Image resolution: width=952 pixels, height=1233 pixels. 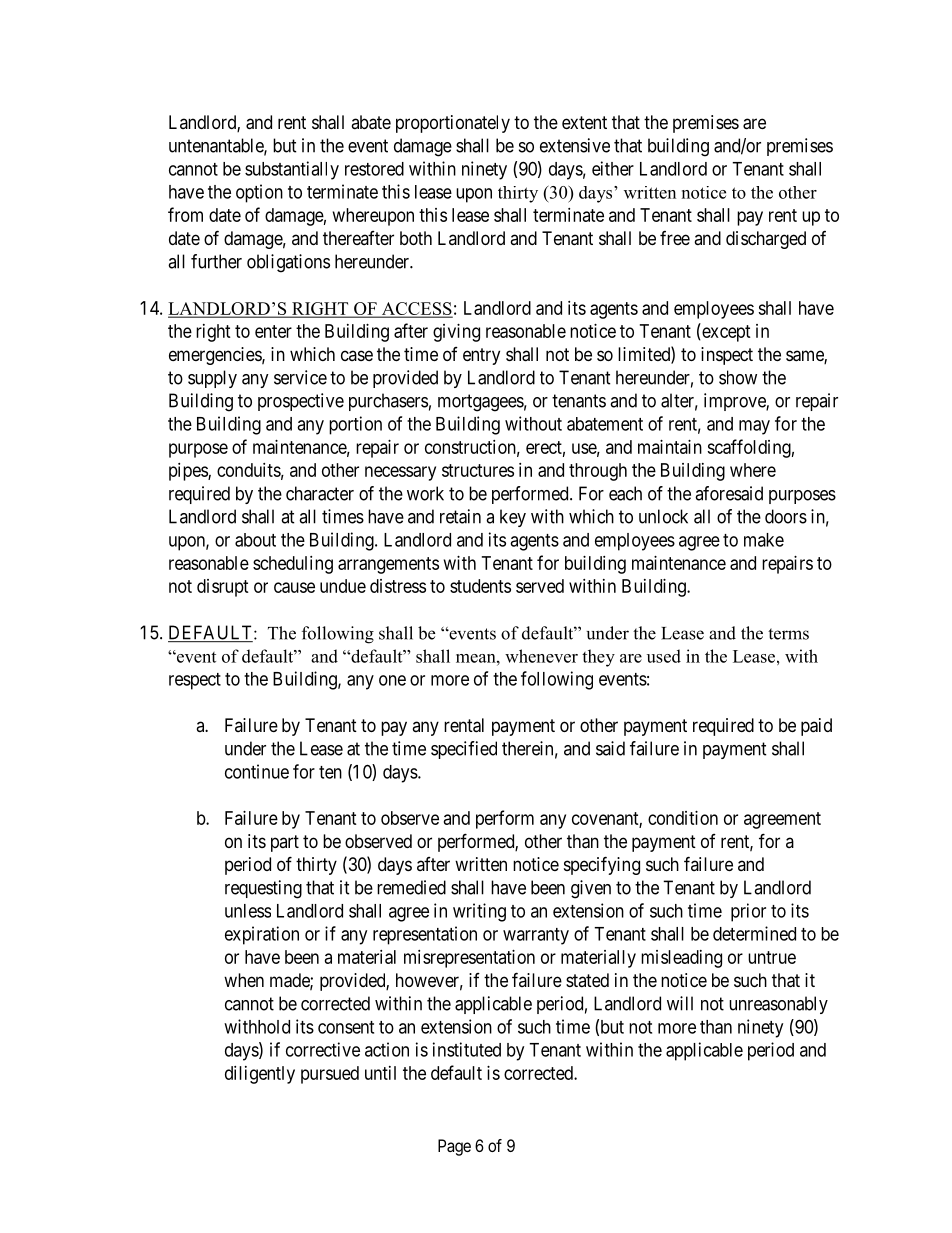 I want to click on students, so click(x=480, y=586).
